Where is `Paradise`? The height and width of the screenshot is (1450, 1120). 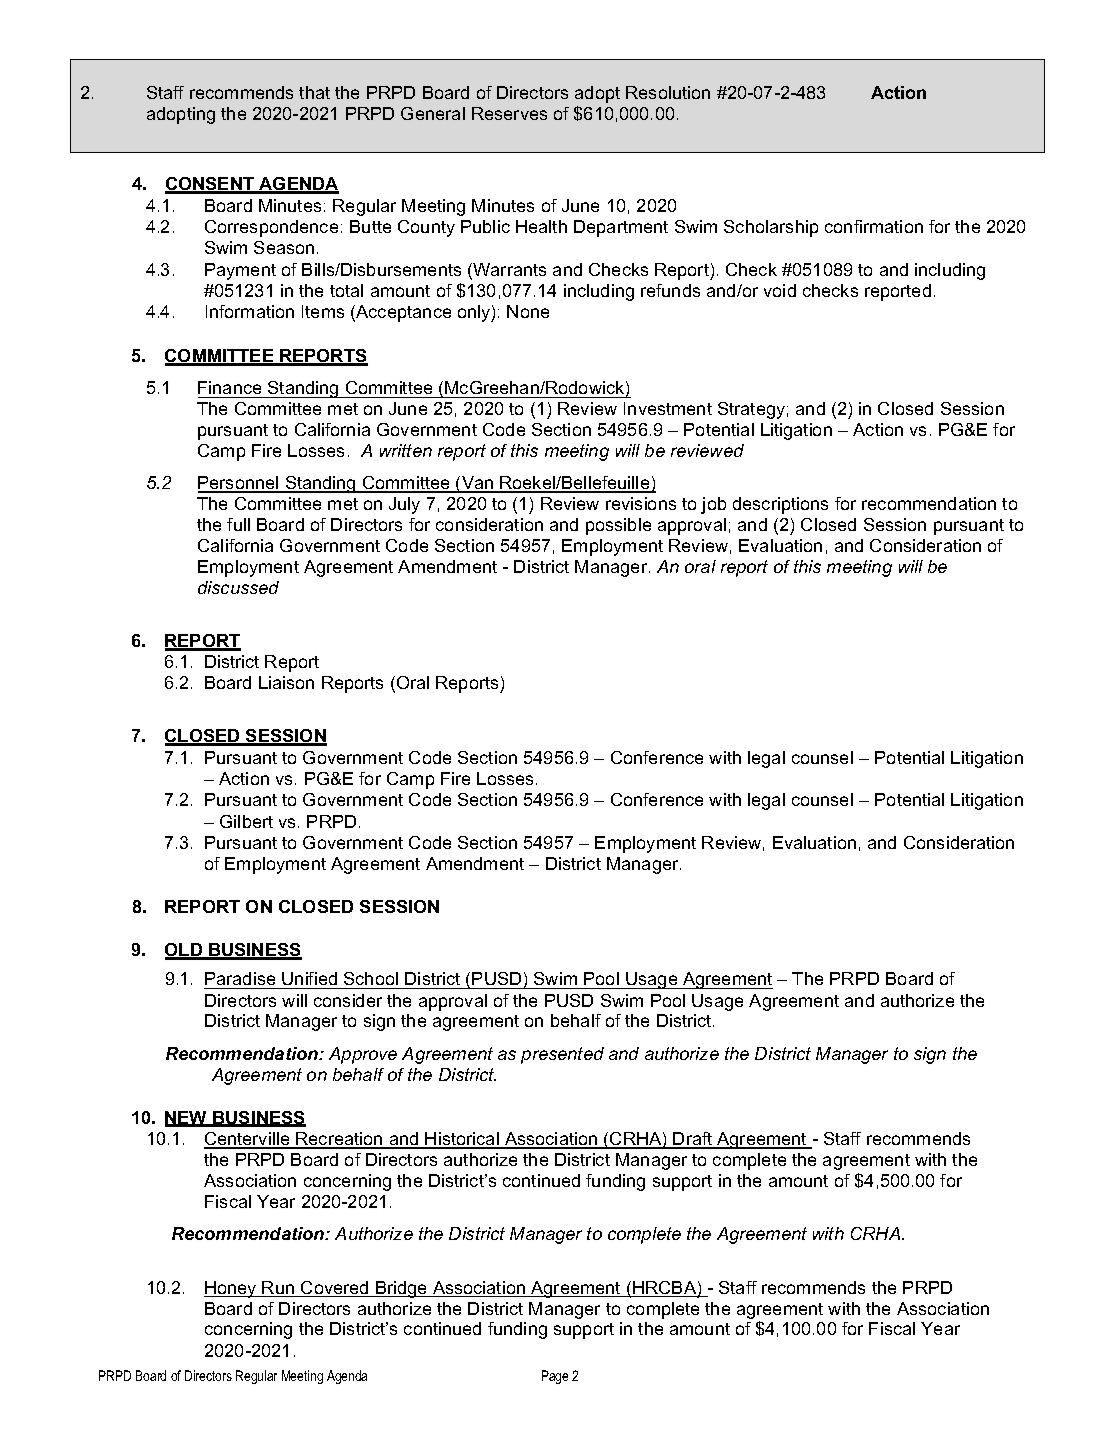
Paradise is located at coordinates (241, 980).
